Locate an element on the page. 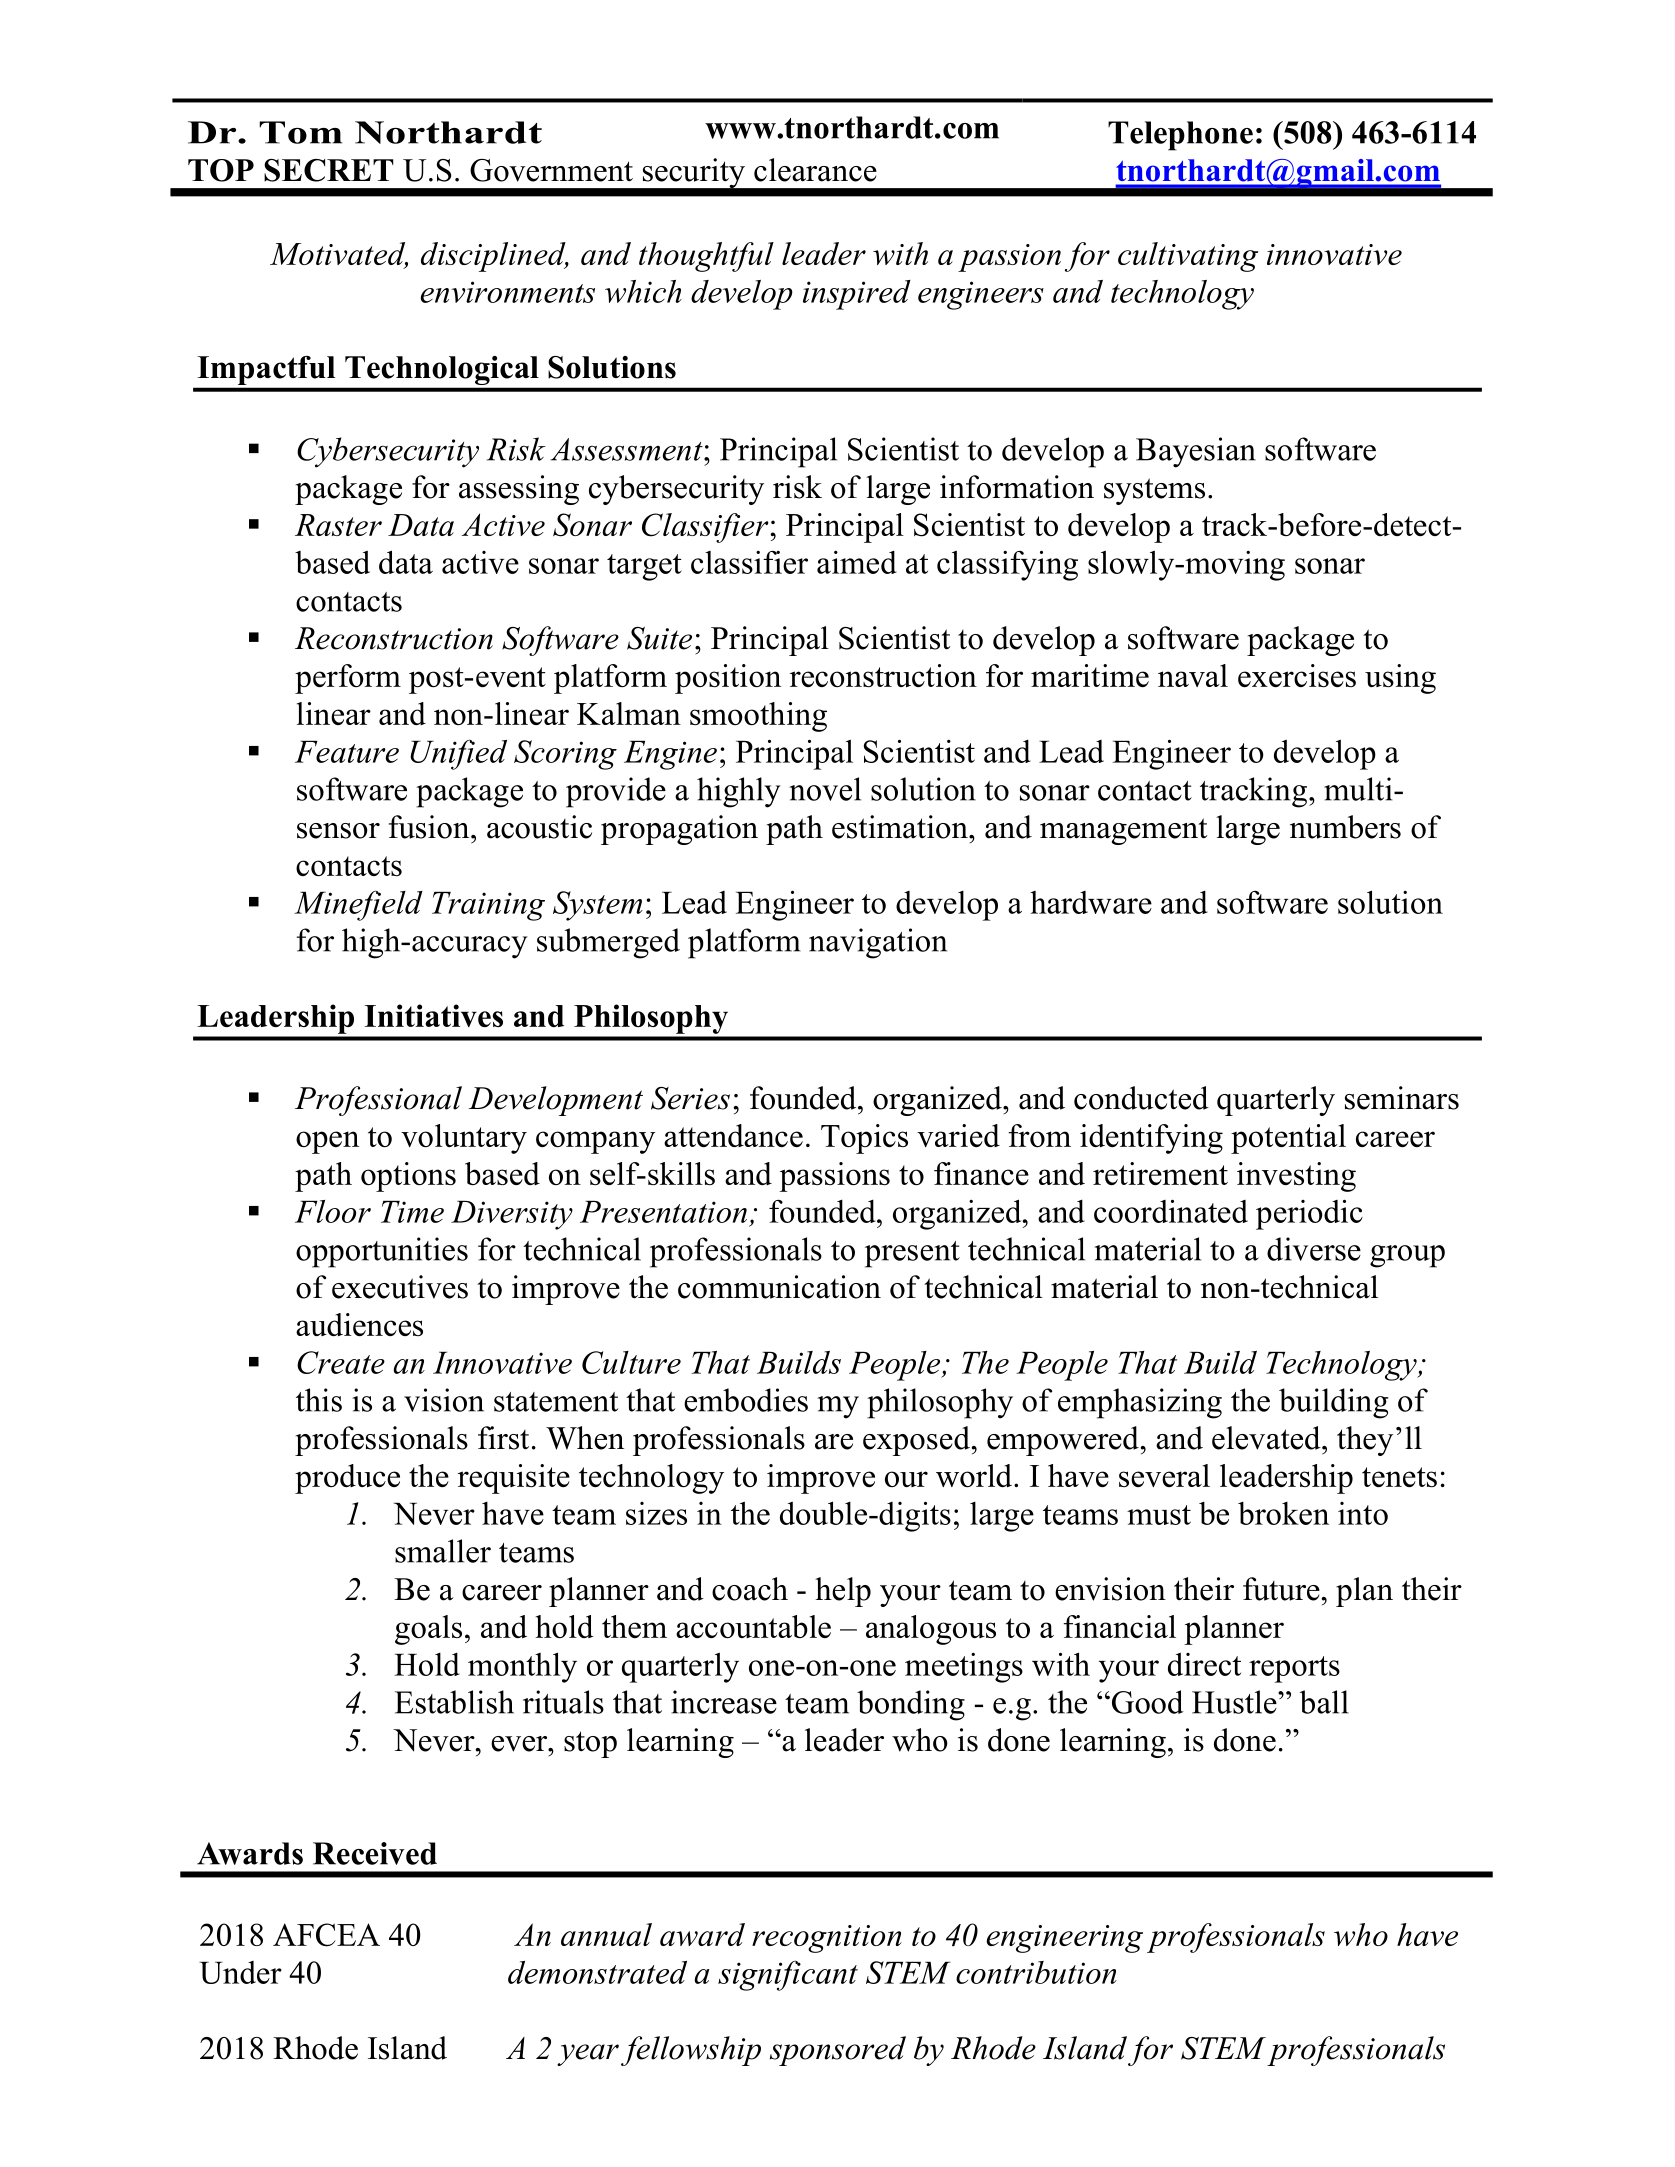 The height and width of the image is (2167, 1675). SECRET is located at coordinates (328, 170).
